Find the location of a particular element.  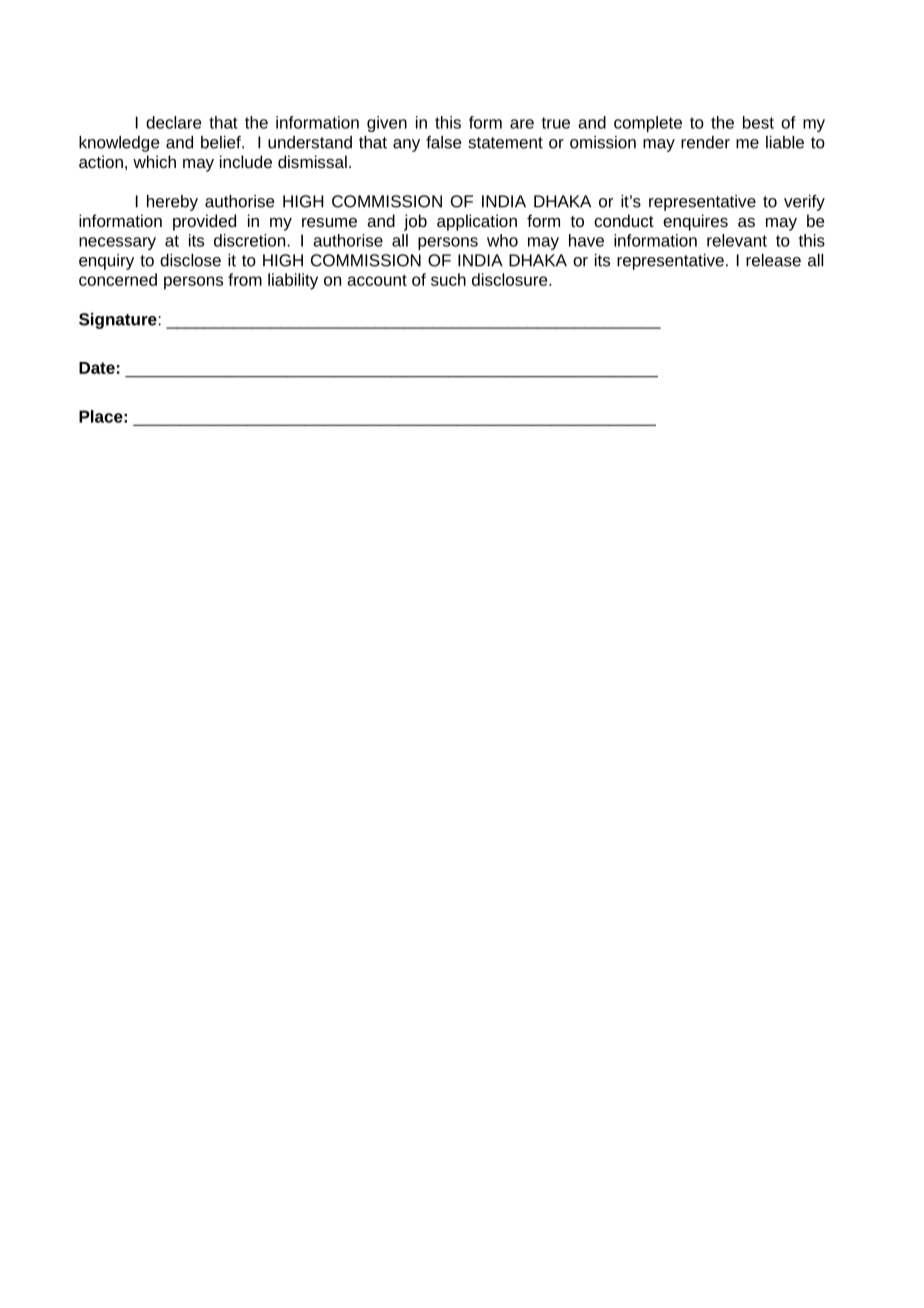

Signature is located at coordinates (118, 321).
